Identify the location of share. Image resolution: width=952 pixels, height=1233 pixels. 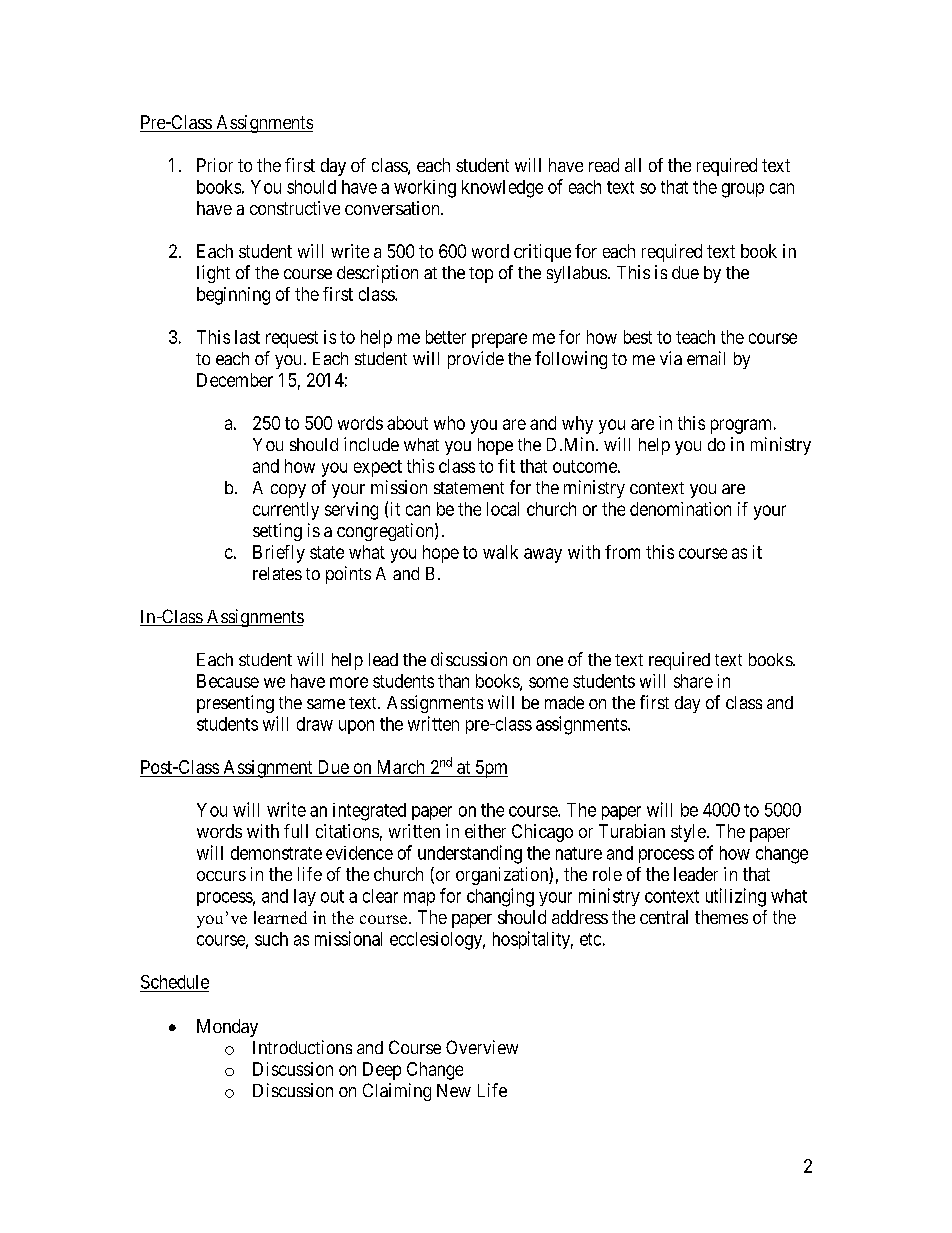
(693, 681).
